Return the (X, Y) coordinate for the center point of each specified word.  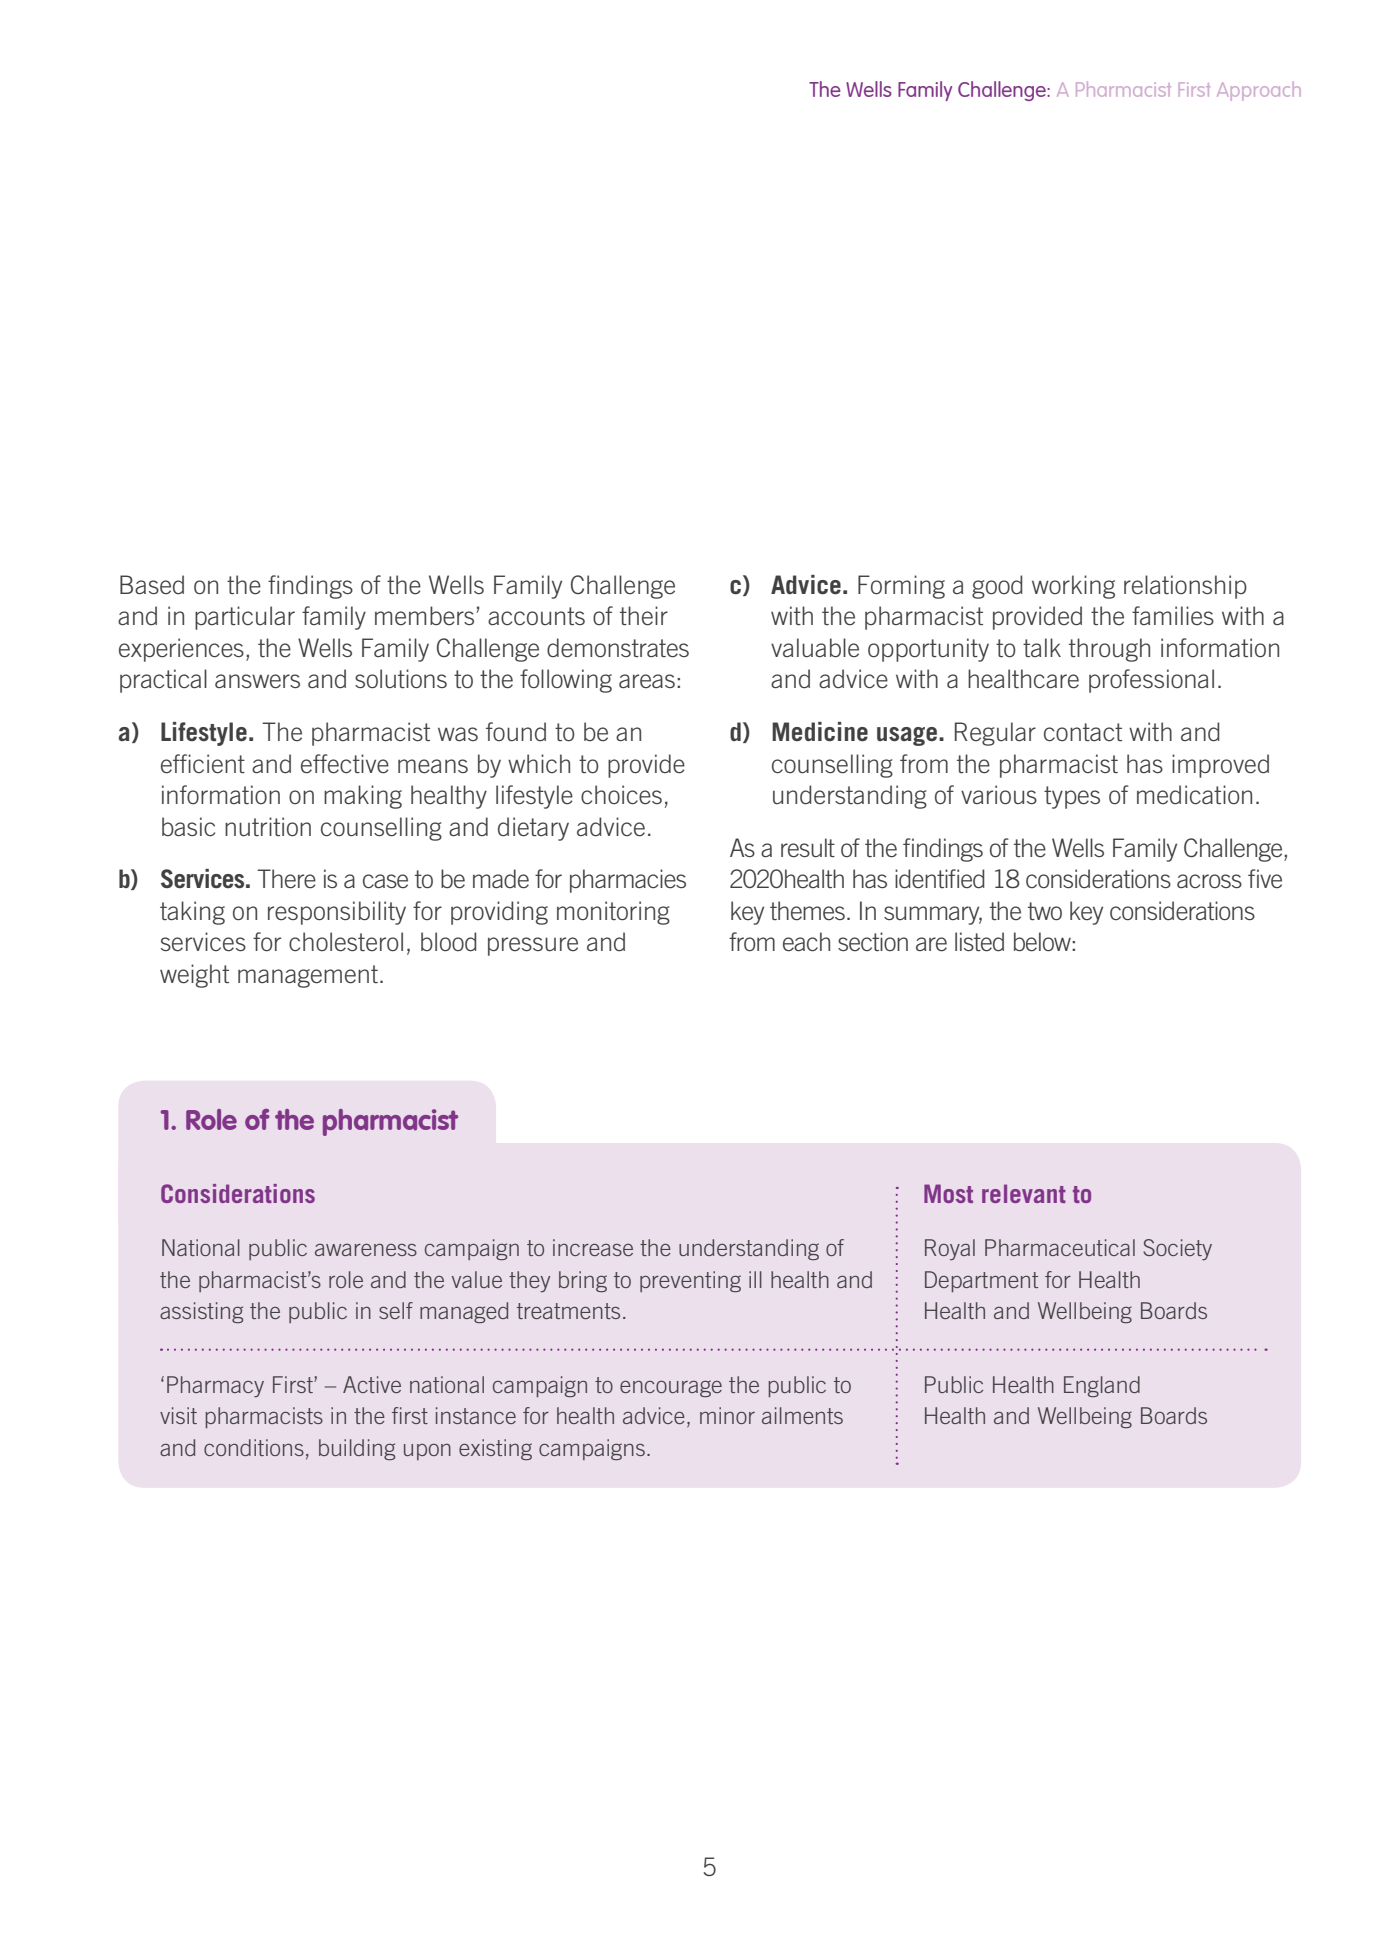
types (1072, 797)
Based (152, 584)
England (1102, 1386)
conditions (254, 1447)
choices (621, 795)
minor (727, 1415)
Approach (1259, 91)
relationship (1185, 587)
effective (345, 764)
